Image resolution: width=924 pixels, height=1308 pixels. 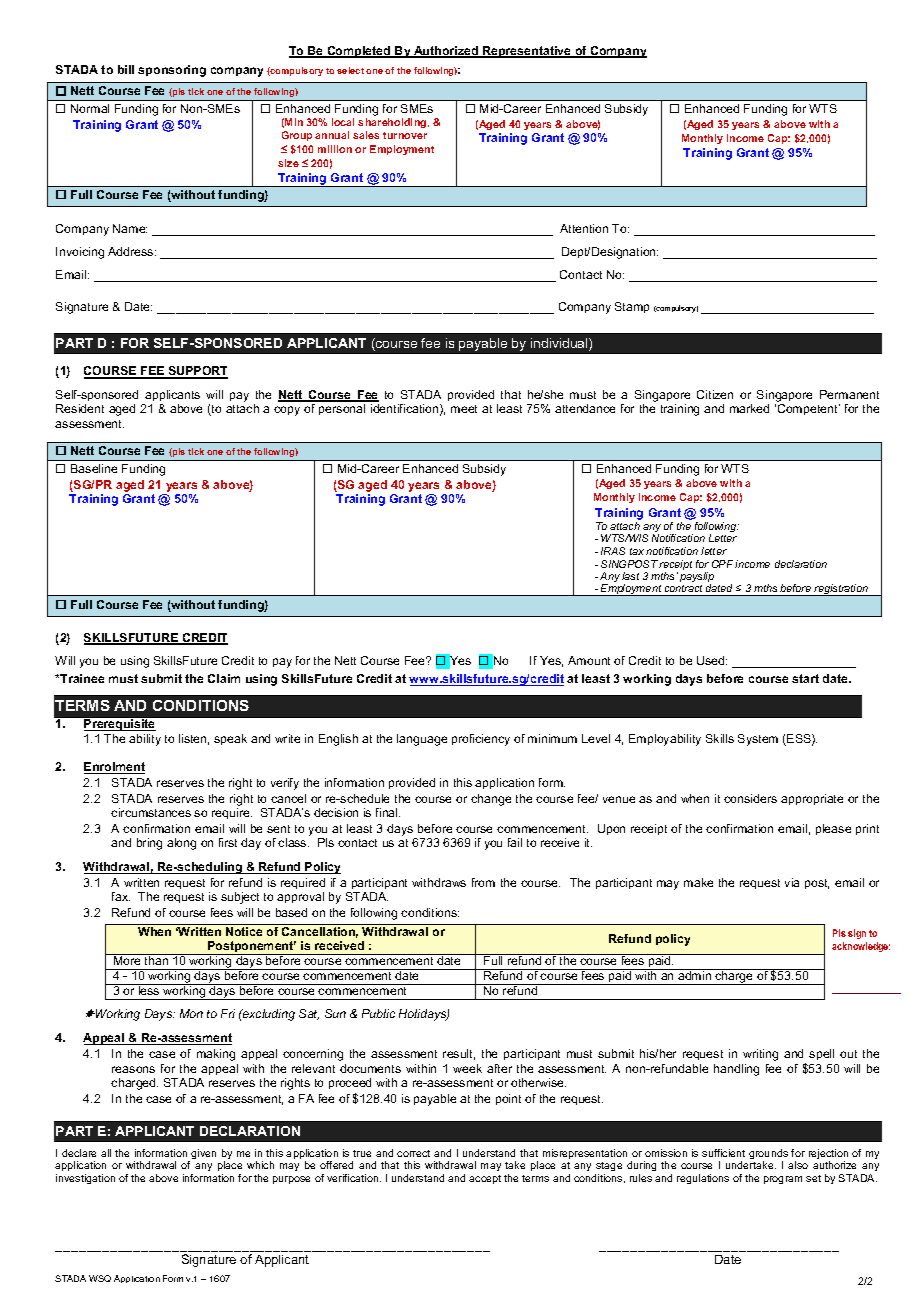 What do you see at coordinates (589, 660) in the screenshot?
I see `Amount` at bounding box center [589, 660].
